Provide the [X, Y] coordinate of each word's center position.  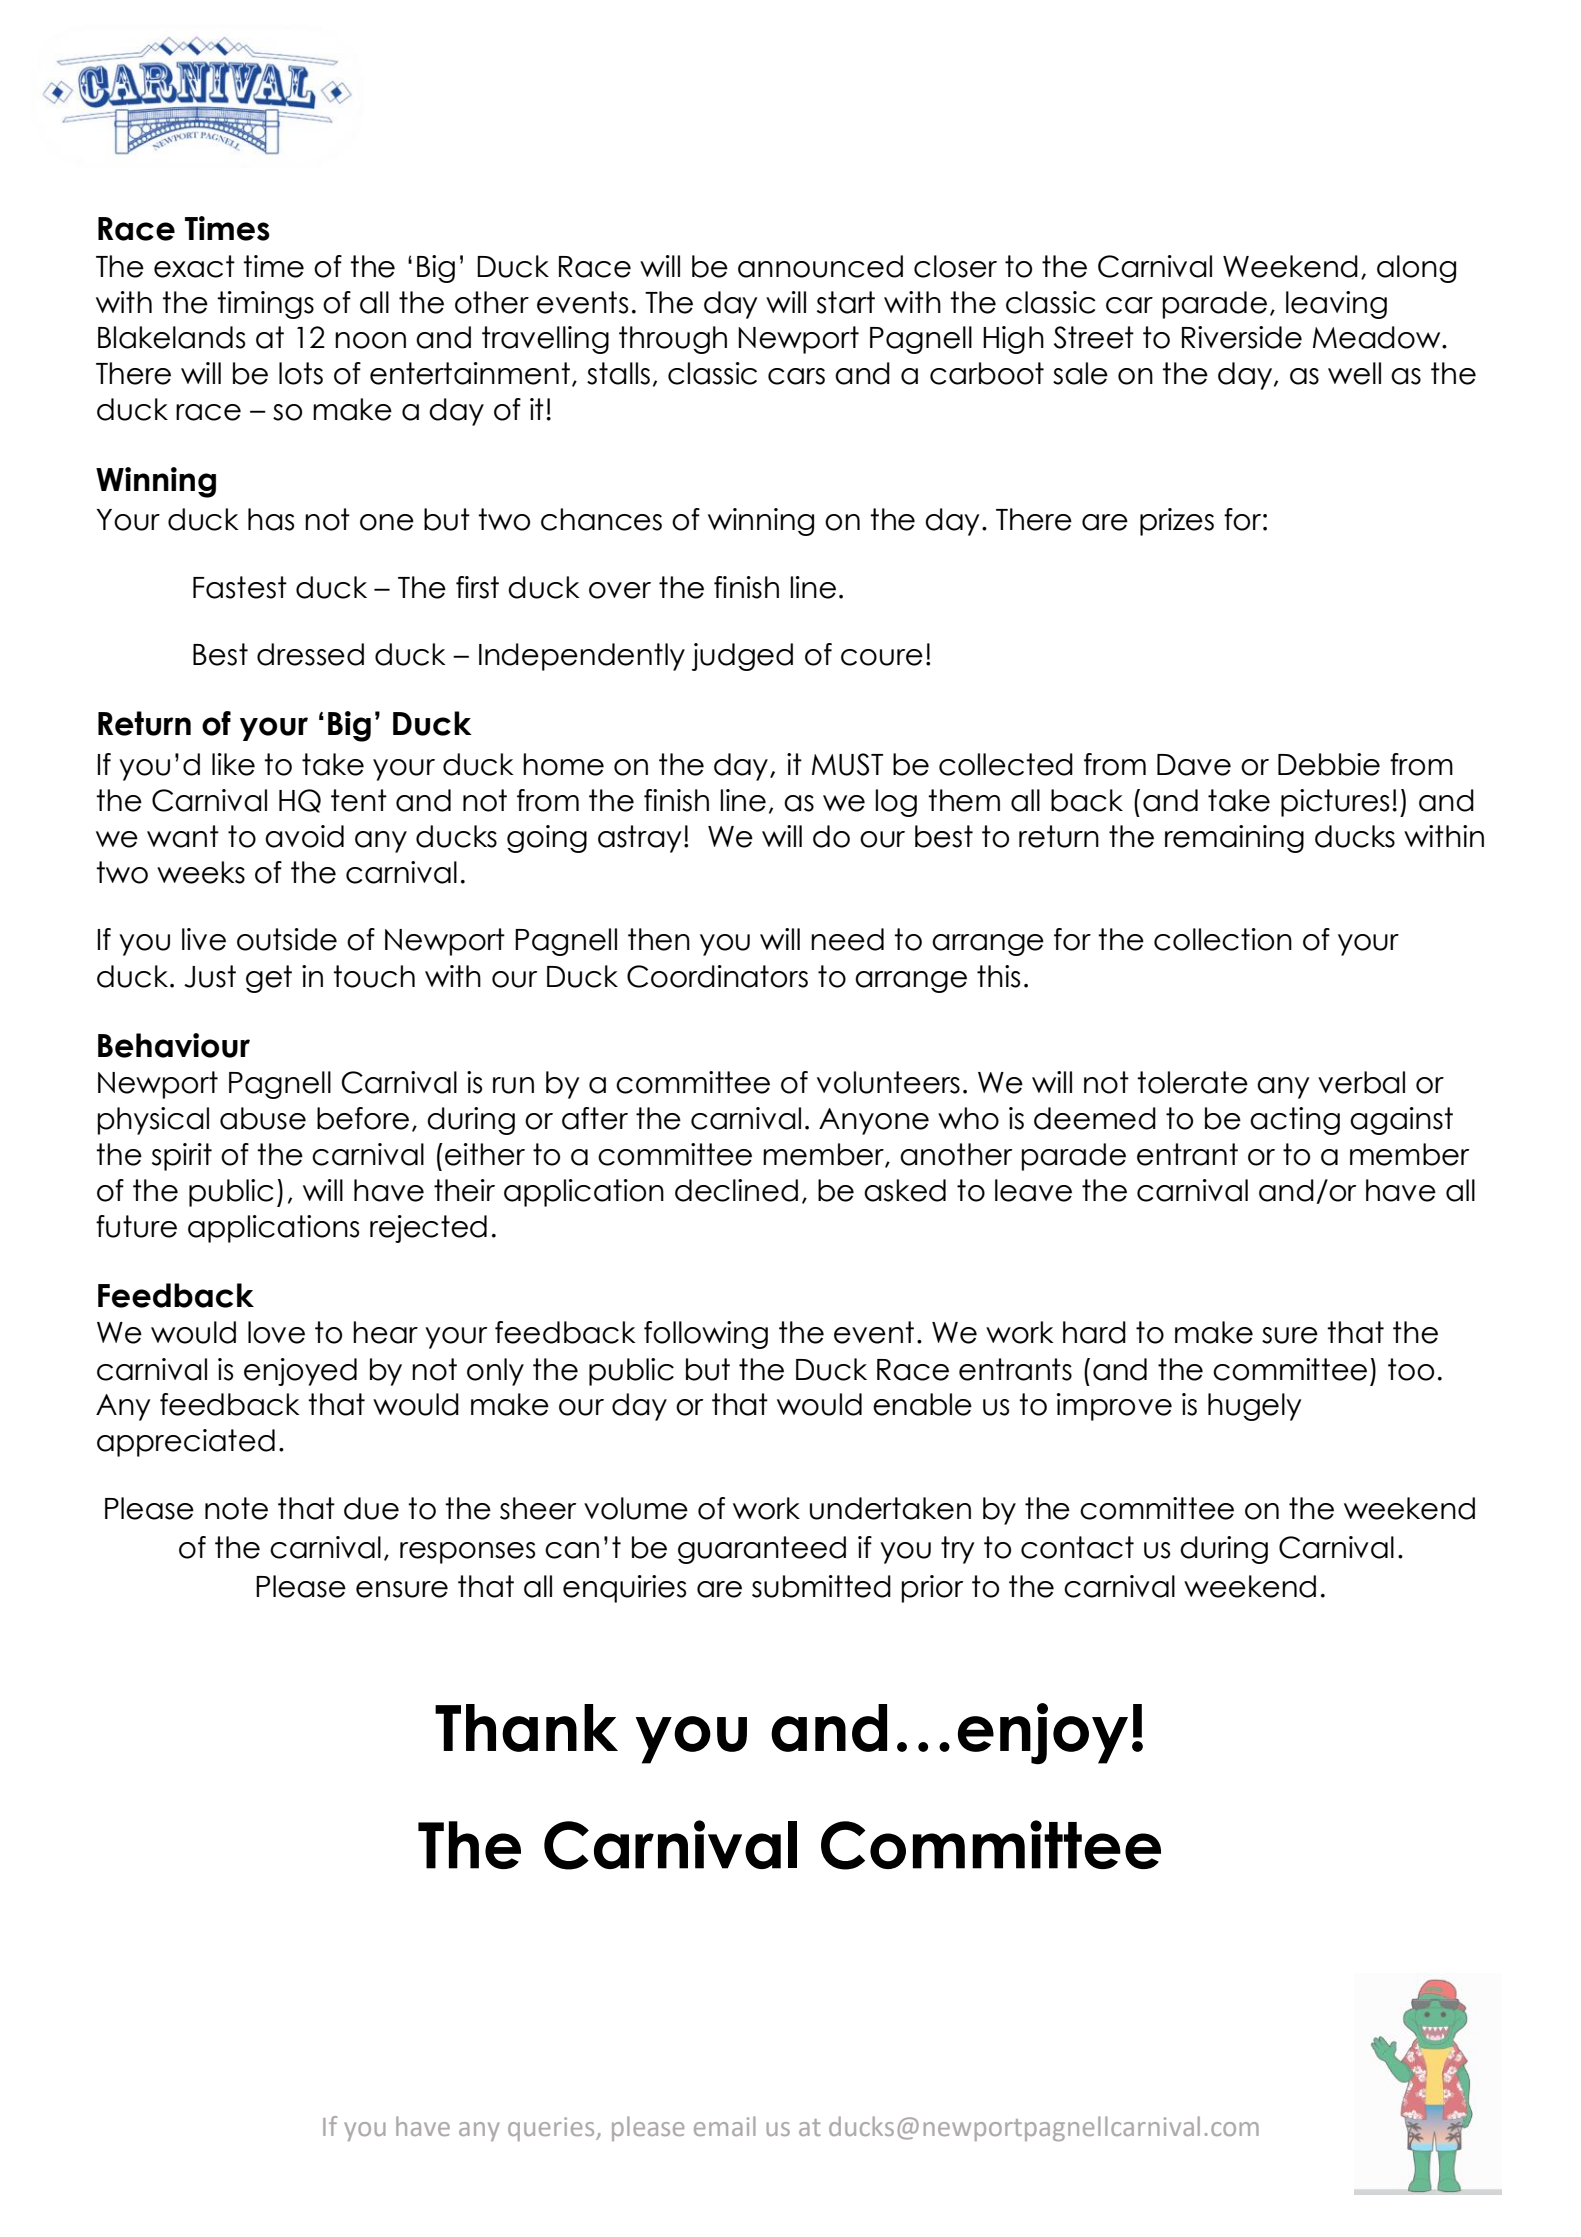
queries [552, 2129]
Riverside [1242, 337]
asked [905, 1190]
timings [265, 305]
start [846, 302]
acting [1295, 1121]
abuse [263, 1118]
